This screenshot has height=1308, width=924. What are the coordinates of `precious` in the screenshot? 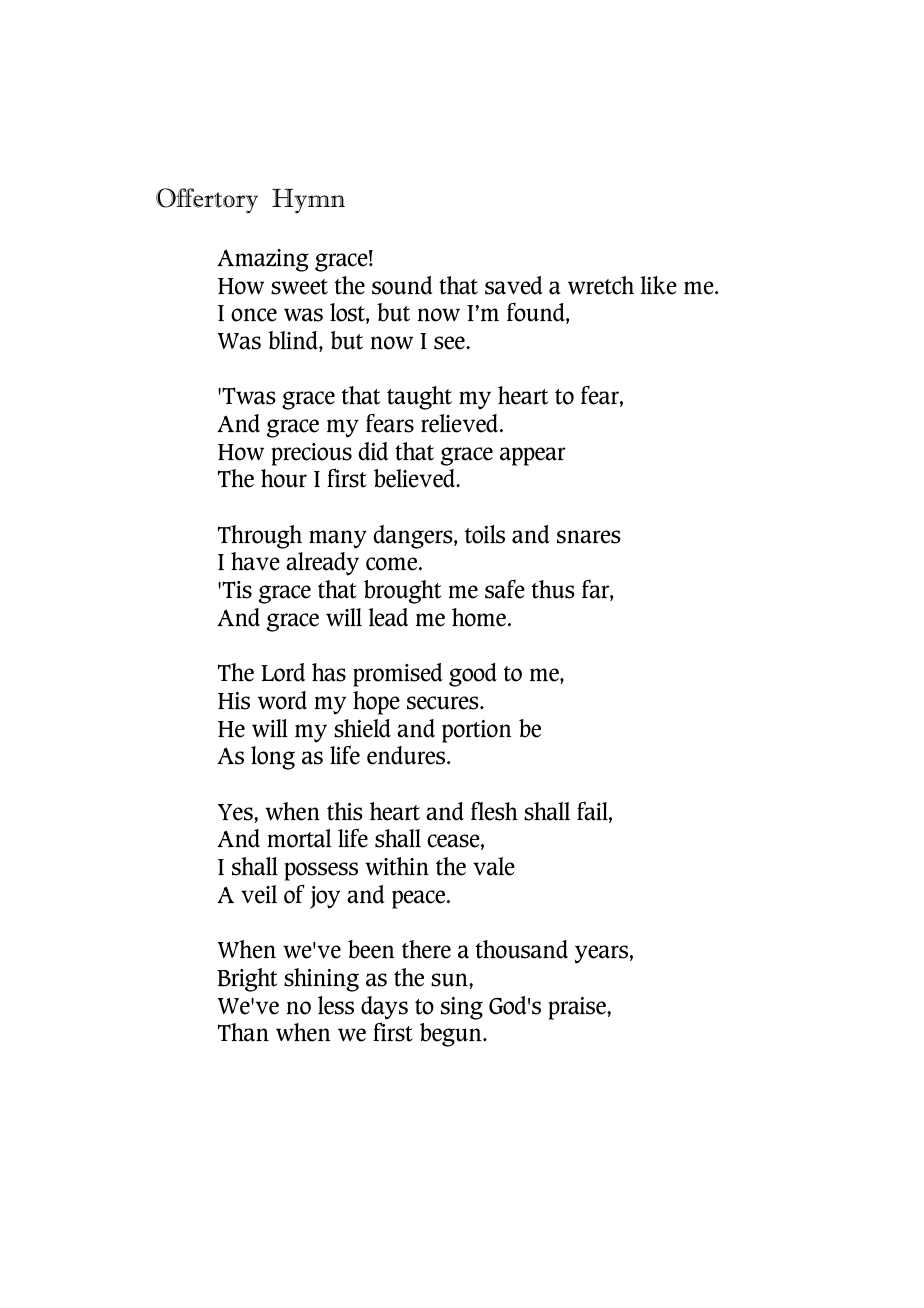 It's located at (311, 454).
